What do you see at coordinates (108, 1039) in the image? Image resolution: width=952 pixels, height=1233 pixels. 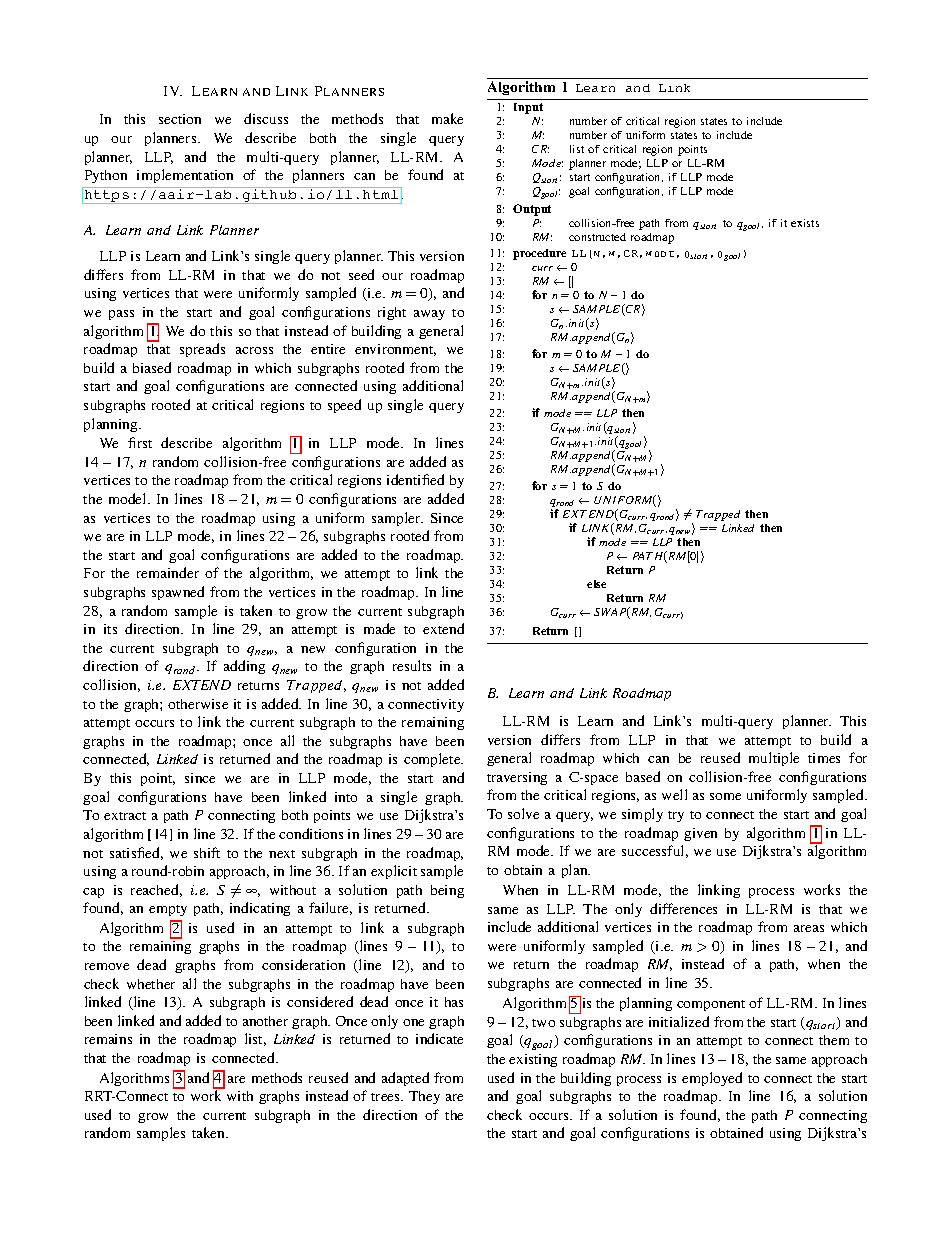 I see `remains` at bounding box center [108, 1039].
